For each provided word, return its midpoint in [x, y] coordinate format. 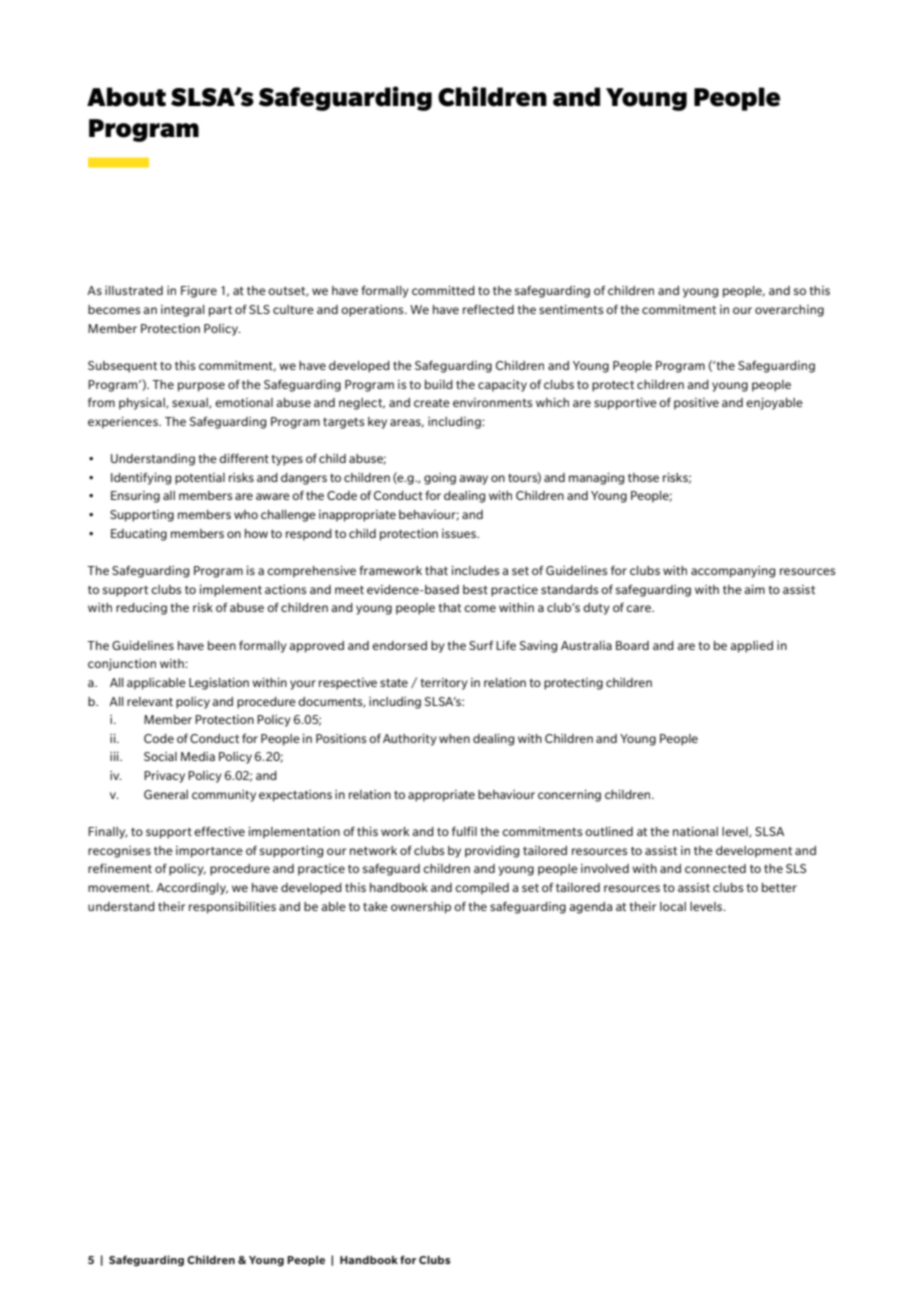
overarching [789, 311]
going [440, 479]
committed [443, 290]
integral [183, 311]
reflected [488, 309]
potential [200, 479]
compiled [482, 889]
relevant [150, 701]
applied [751, 647]
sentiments [571, 309]
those [643, 477]
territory [444, 684]
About [126, 97]
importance [209, 852]
